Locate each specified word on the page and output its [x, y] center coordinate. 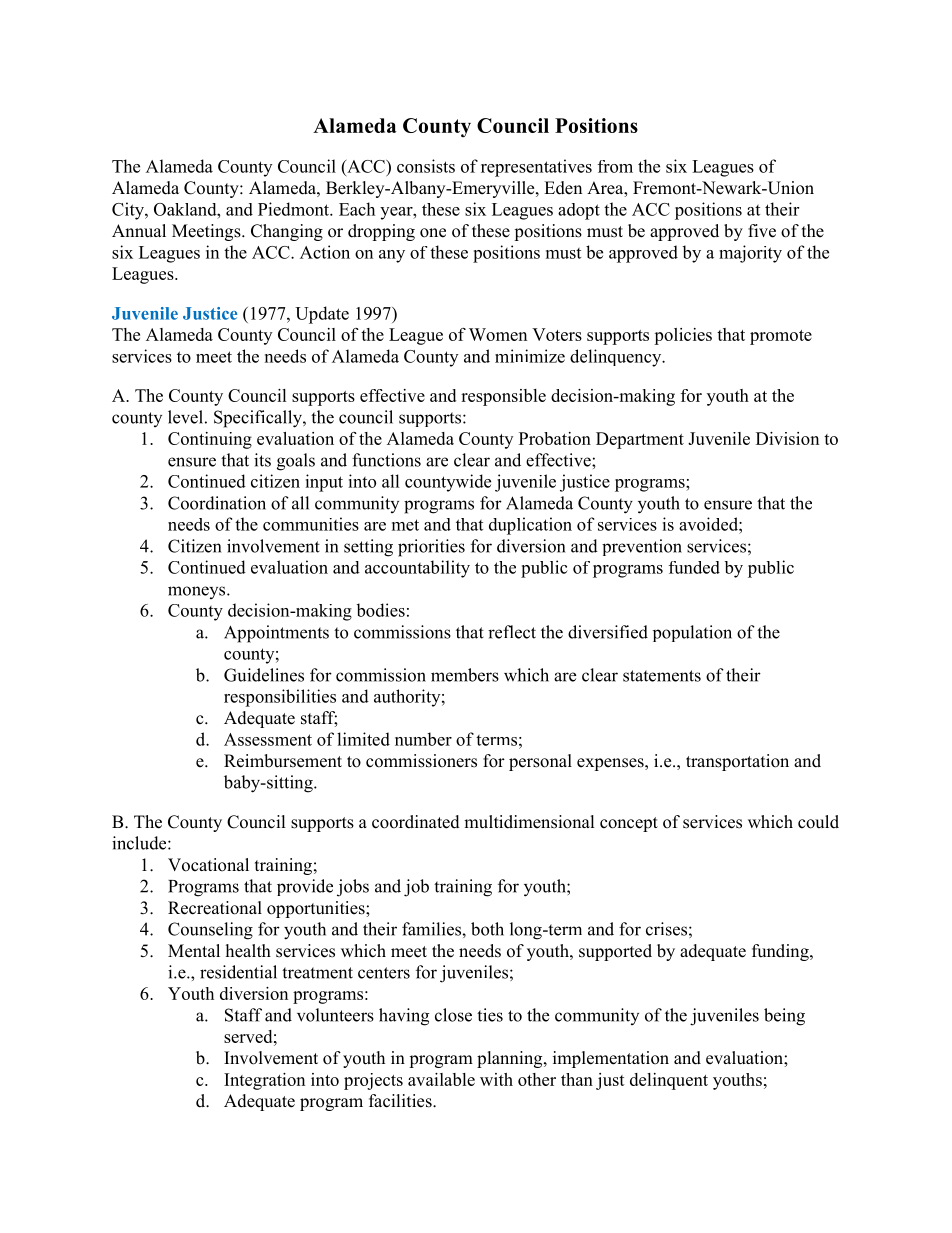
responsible [503, 397]
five [762, 231]
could [818, 822]
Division [787, 438]
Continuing [210, 440]
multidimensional [529, 822]
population [692, 633]
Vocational [208, 865]
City [129, 211]
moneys [198, 592]
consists [426, 166]
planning [511, 1059]
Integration [264, 1081]
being [784, 1017]
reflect [512, 632]
